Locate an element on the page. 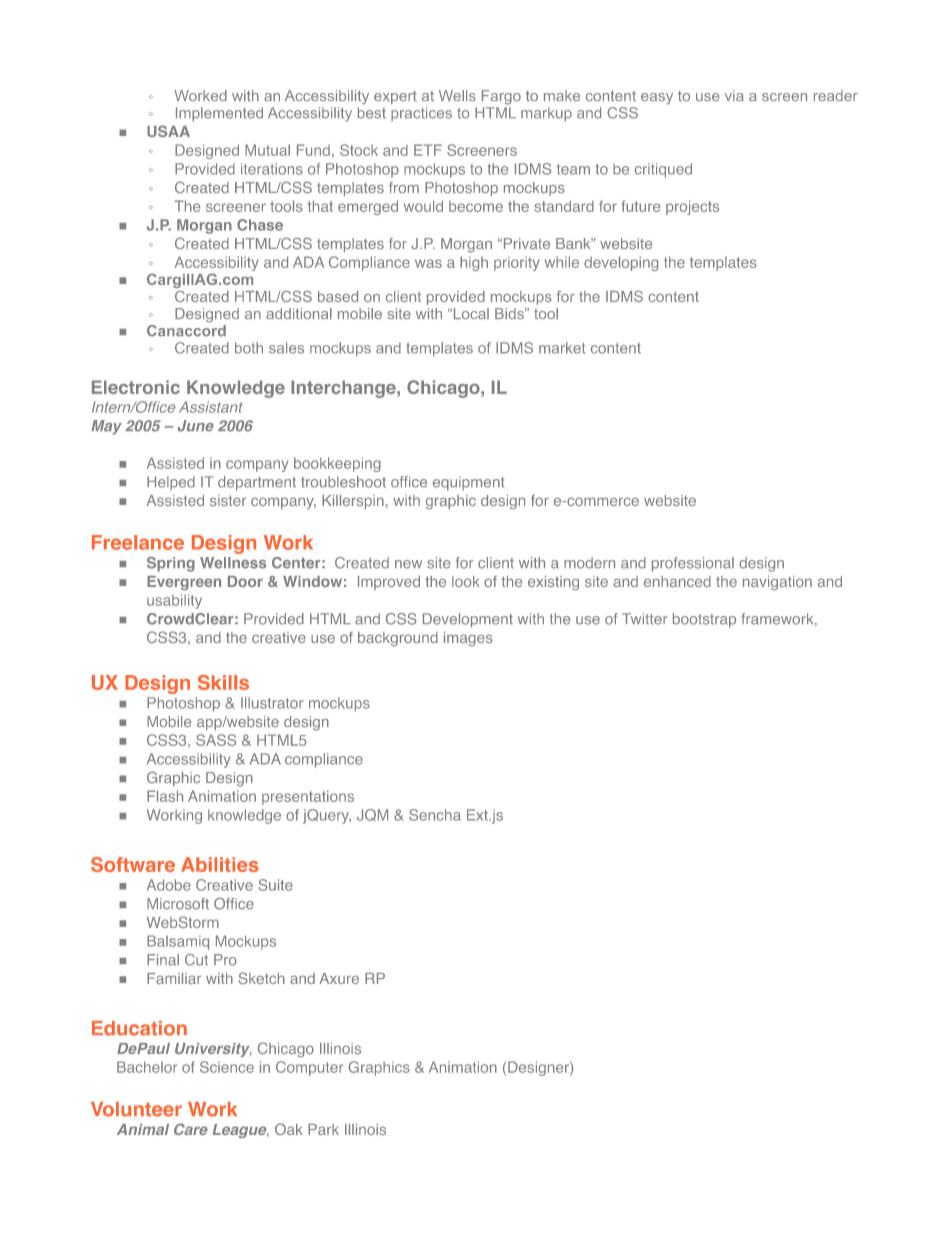  USAA is located at coordinates (168, 131).
